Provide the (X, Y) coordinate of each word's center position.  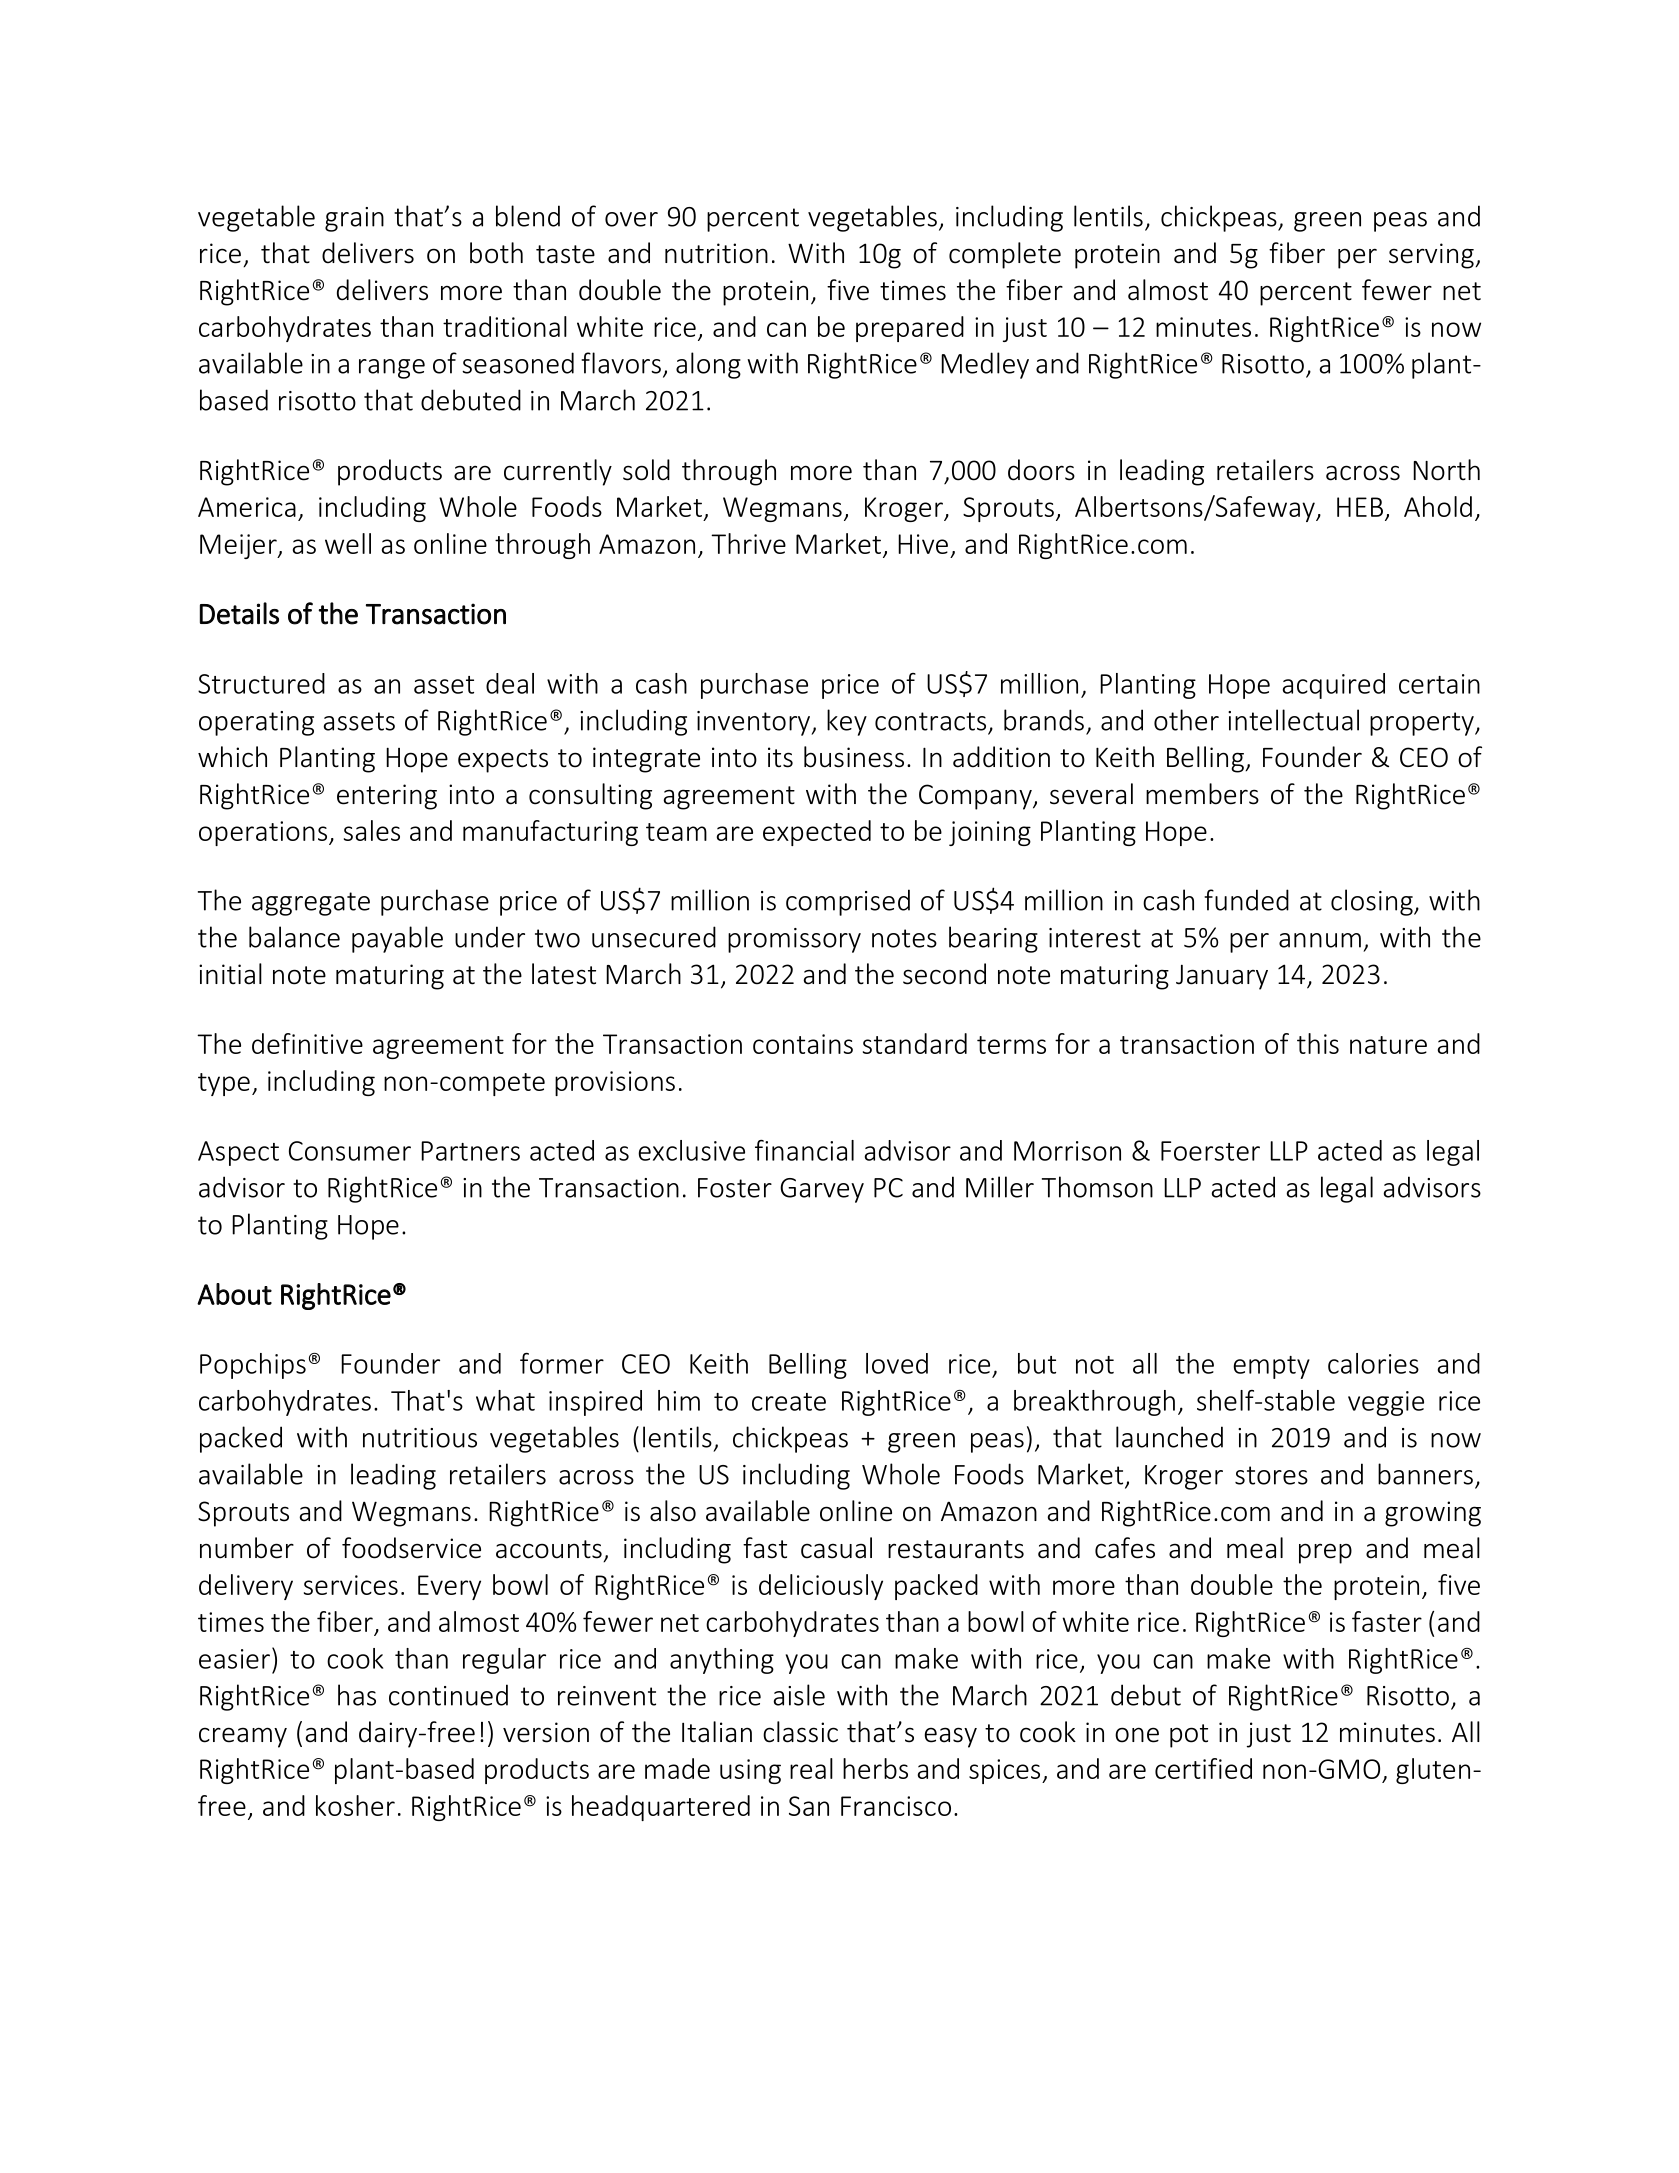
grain (354, 219)
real (811, 1768)
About (234, 1294)
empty (1271, 1367)
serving (1432, 256)
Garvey (822, 1190)
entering (387, 797)
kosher (355, 1805)
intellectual (1293, 720)
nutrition (716, 253)
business (854, 757)
